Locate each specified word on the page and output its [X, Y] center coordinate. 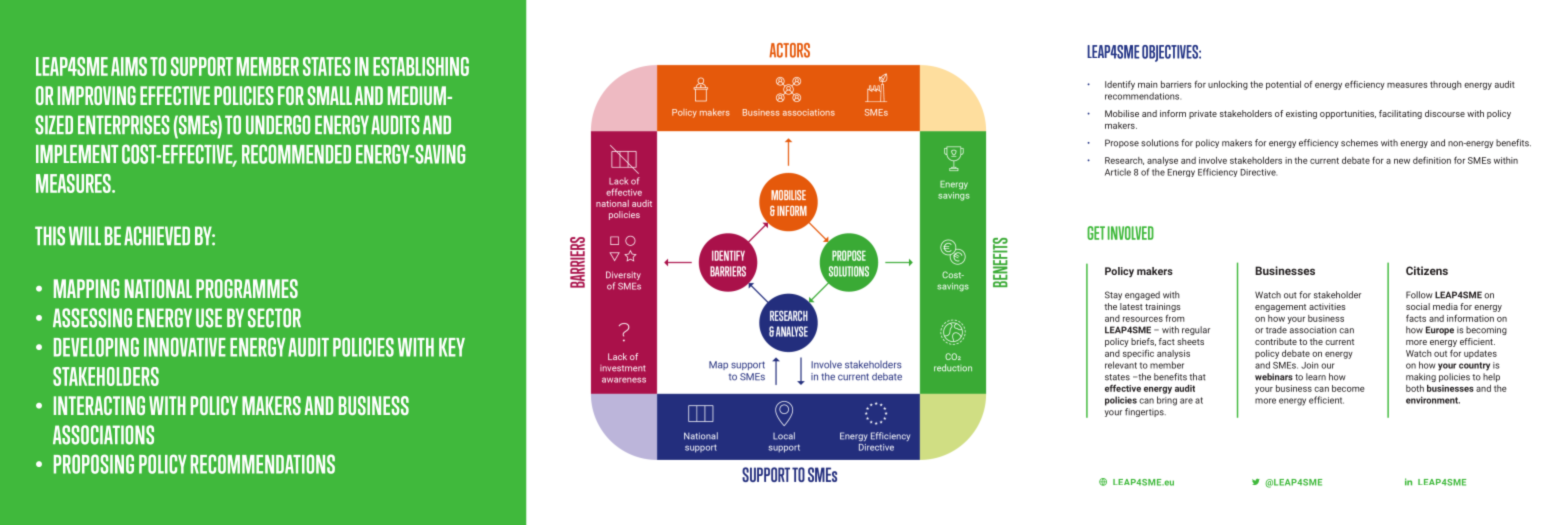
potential [1283, 85]
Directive [1258, 172]
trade [1276, 330]
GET [1096, 233]
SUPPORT [202, 66]
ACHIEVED [157, 236]
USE [209, 318]
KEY [452, 347]
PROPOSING [94, 464]
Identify [1120, 85]
